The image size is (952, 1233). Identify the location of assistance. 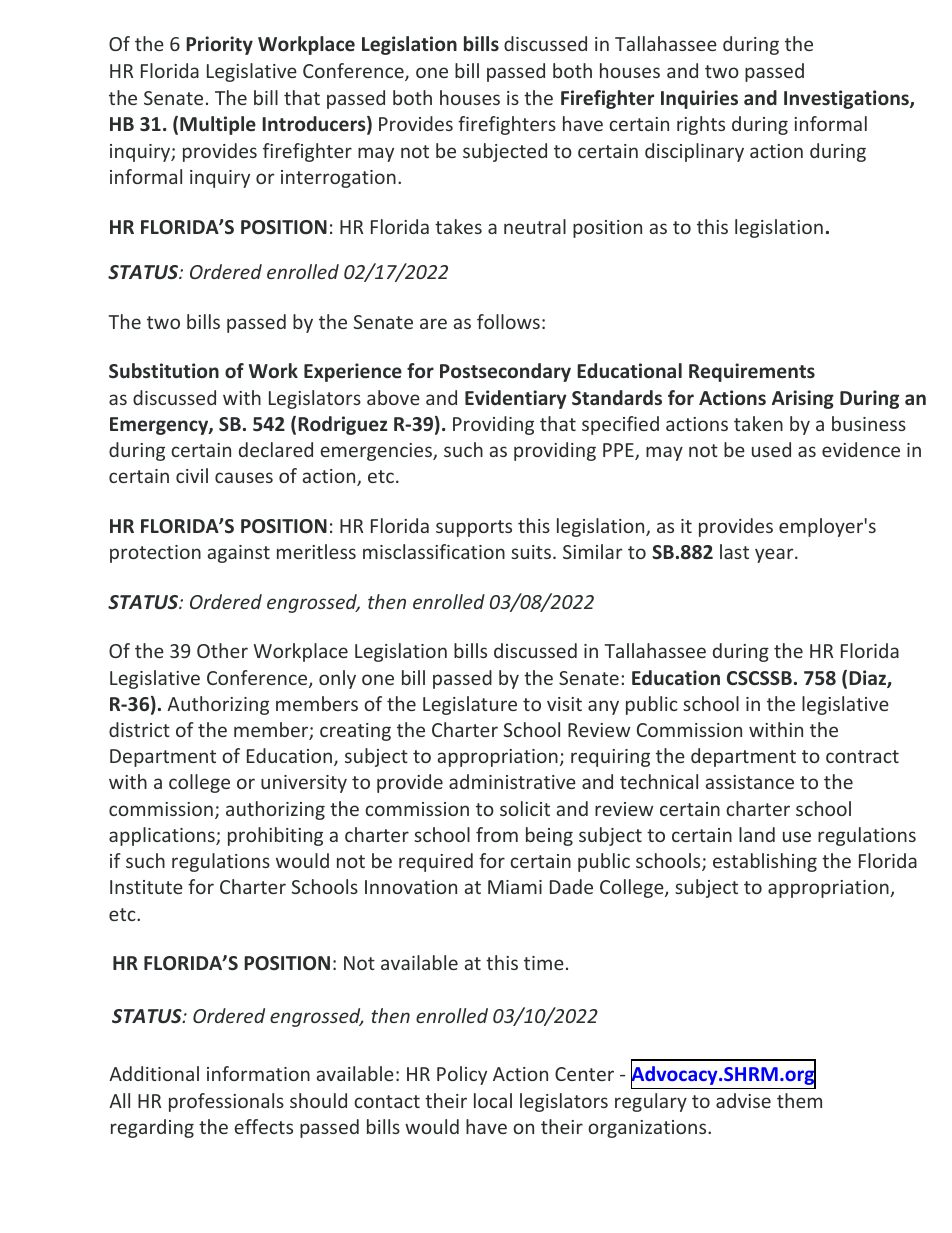
(750, 782).
